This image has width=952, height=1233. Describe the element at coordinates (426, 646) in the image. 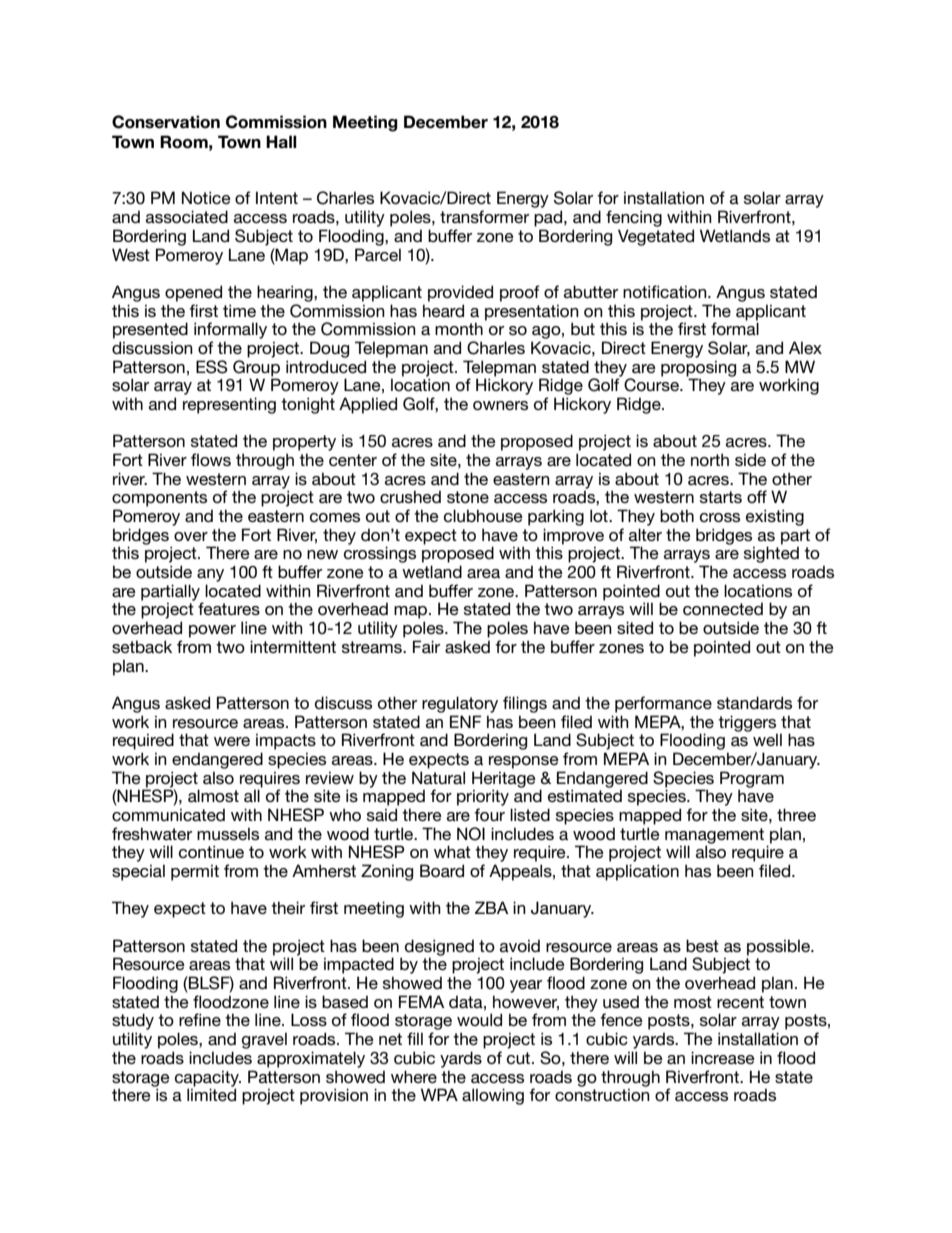

I see `Fair` at that location.
